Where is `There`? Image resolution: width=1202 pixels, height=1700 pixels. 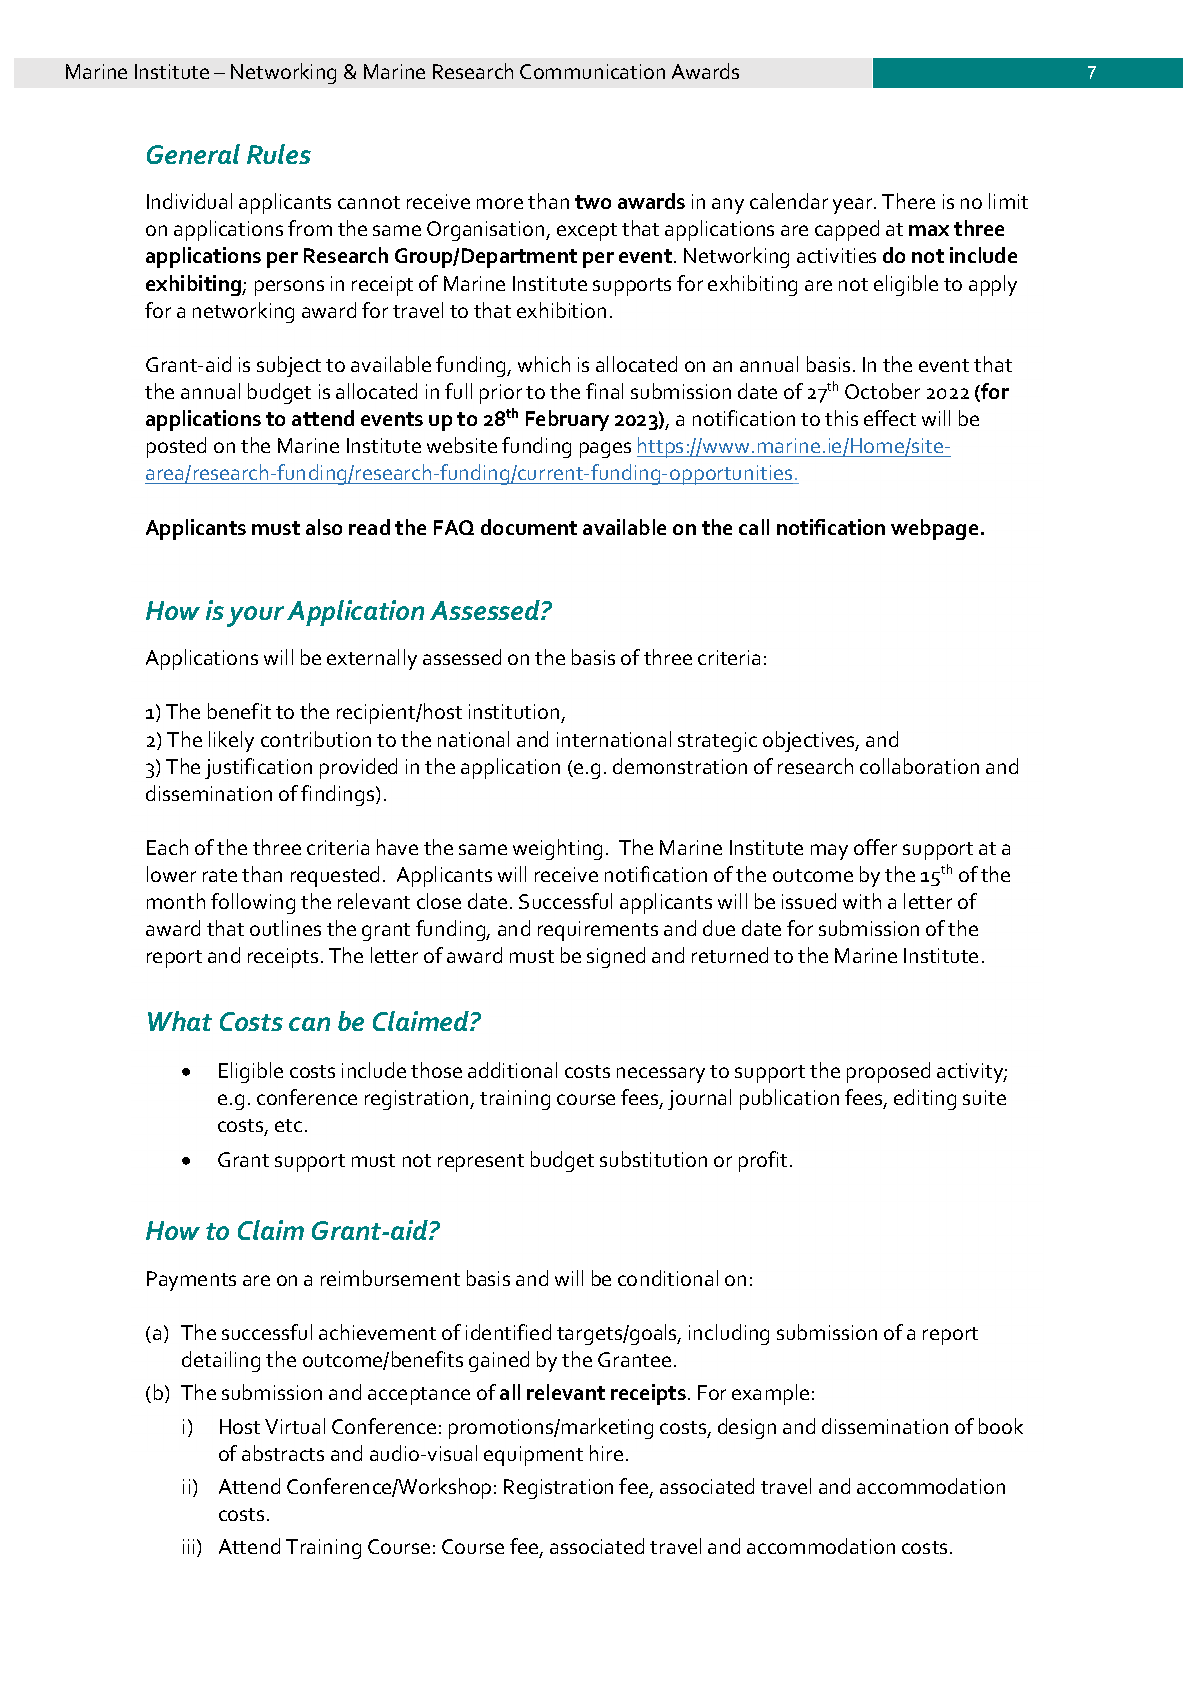 There is located at coordinates (908, 201).
